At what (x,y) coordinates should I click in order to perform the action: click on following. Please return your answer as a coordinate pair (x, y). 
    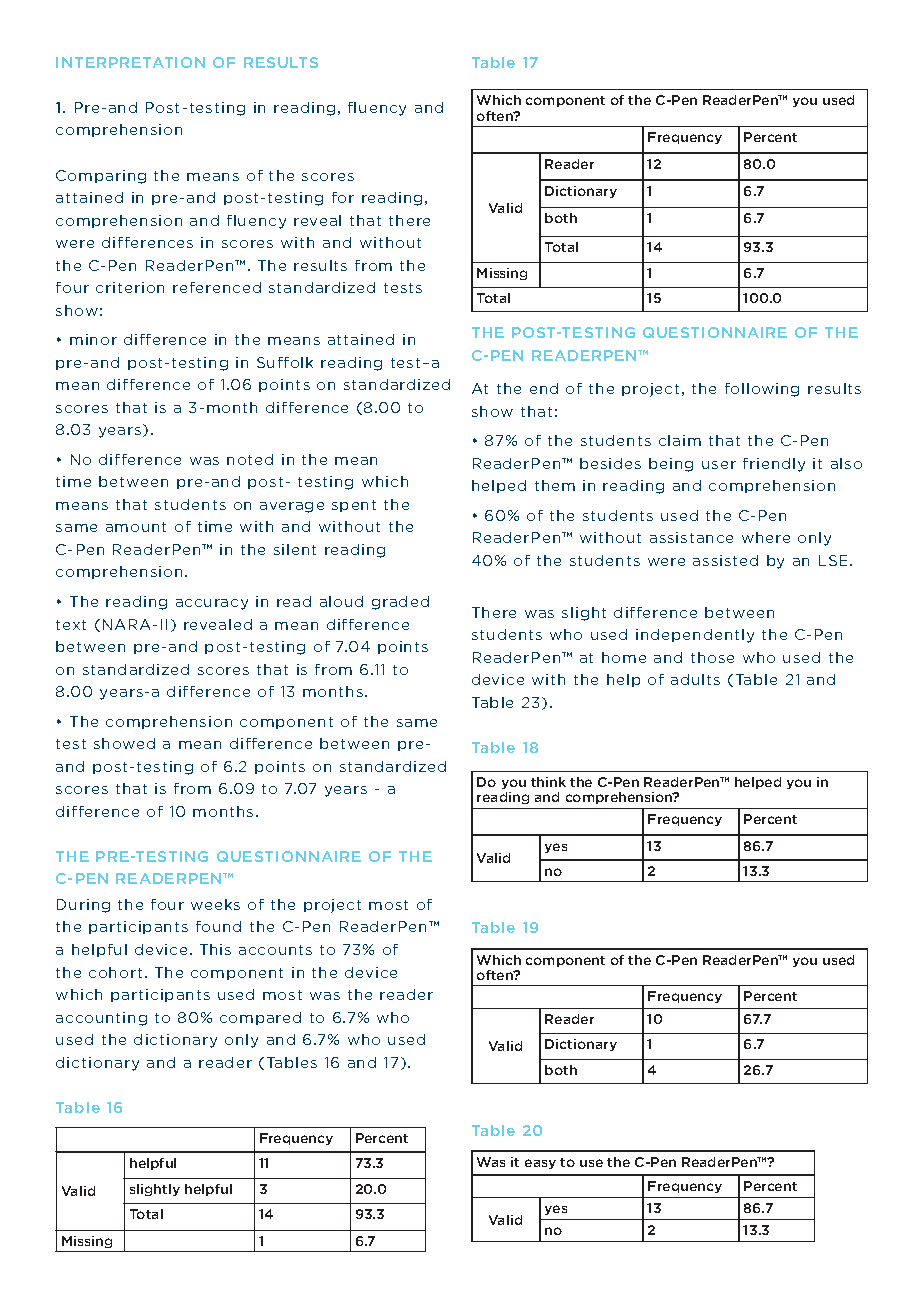
    Looking at the image, I should click on (762, 390).
